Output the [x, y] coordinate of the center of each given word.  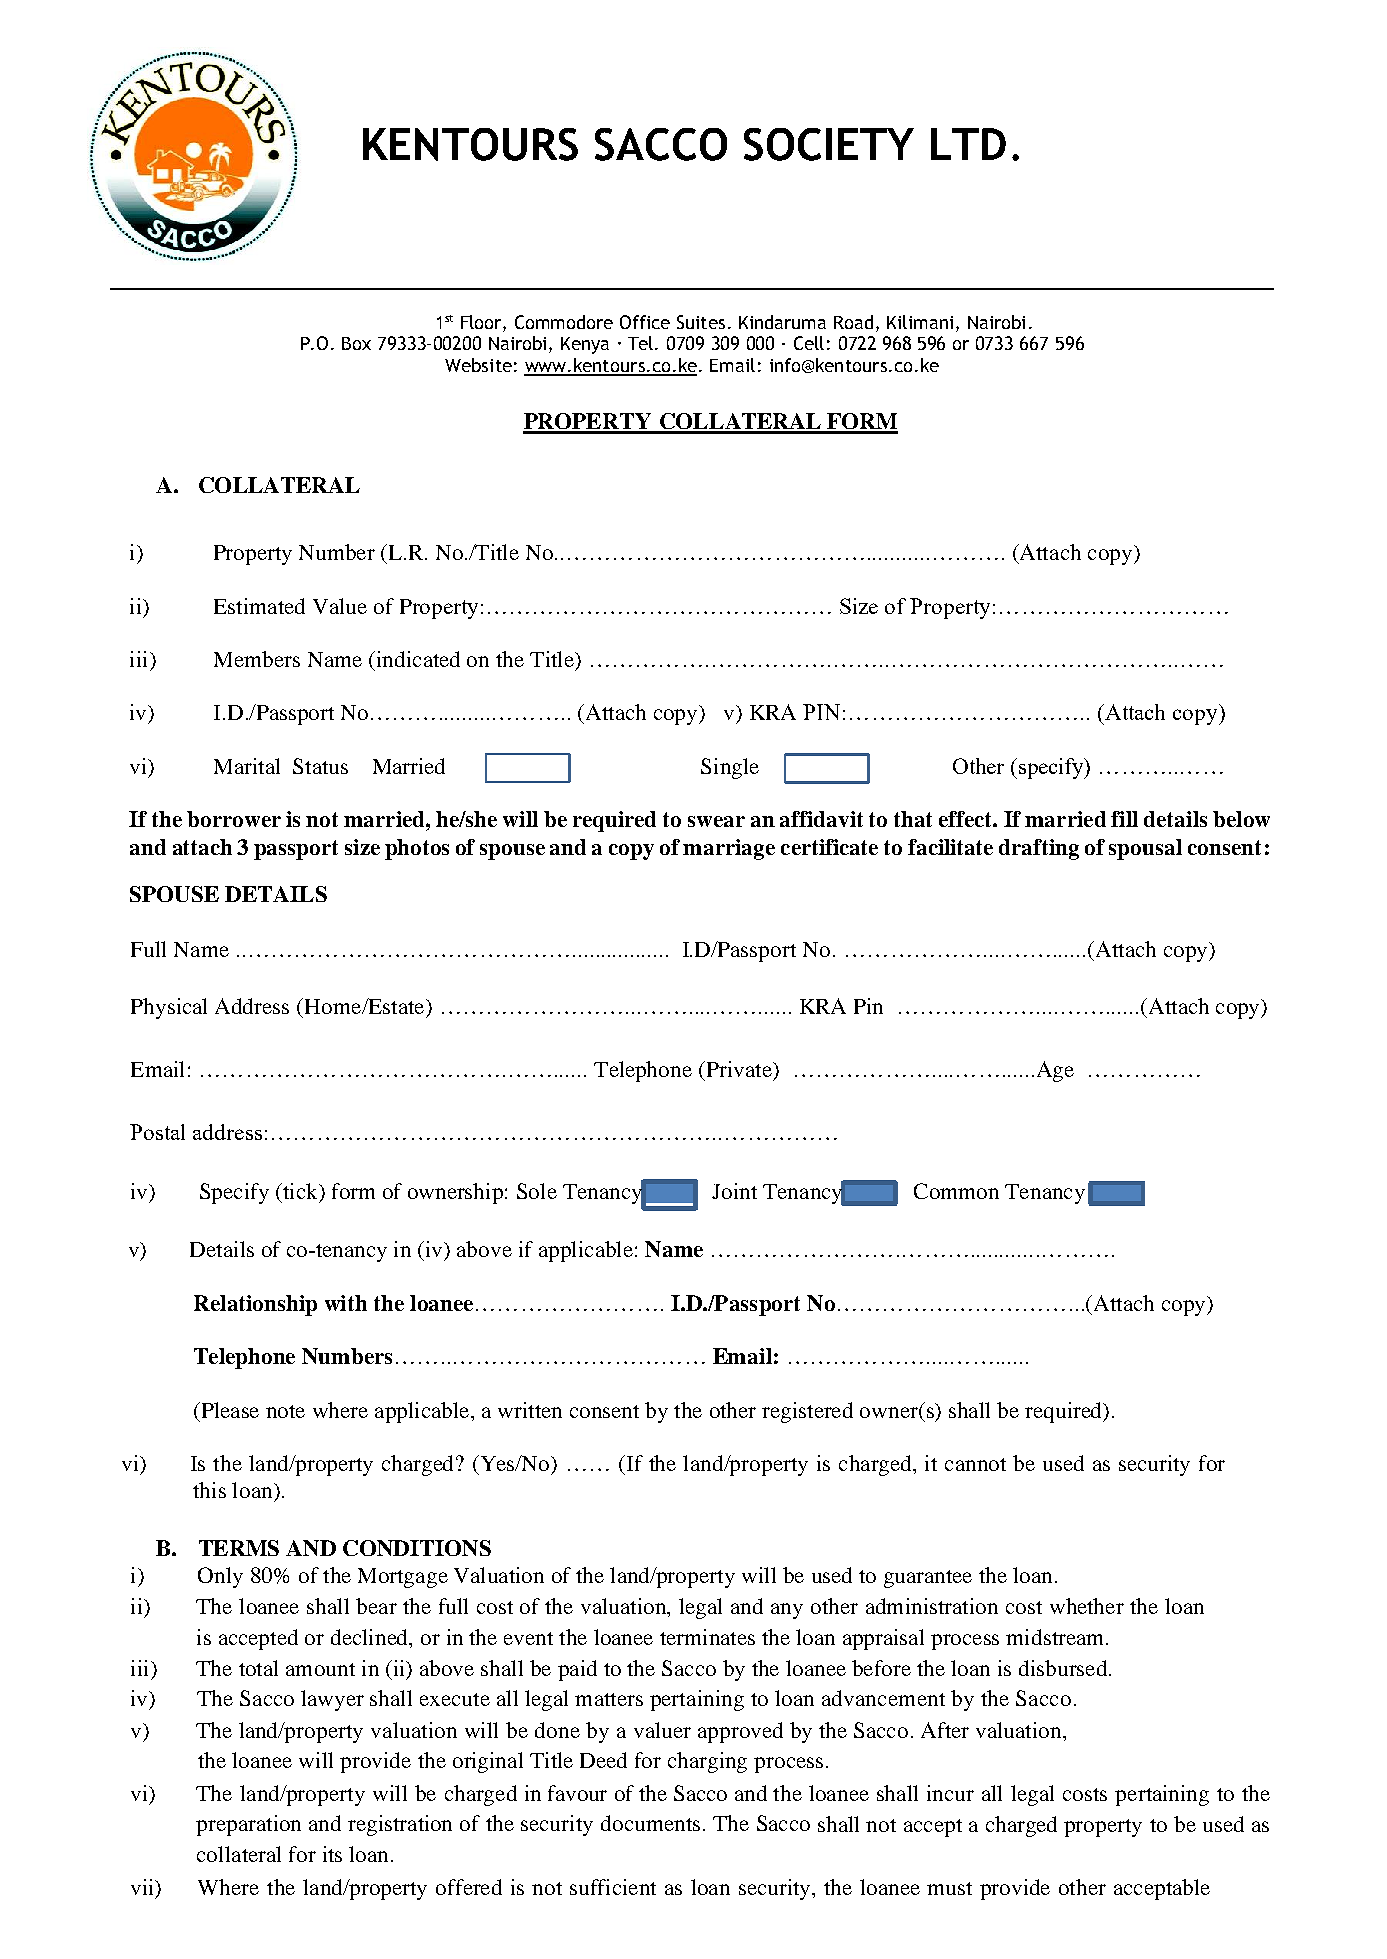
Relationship [255, 1305]
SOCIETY [829, 144]
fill [1124, 819]
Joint [734, 1191]
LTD [968, 144]
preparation [248, 1825]
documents [650, 1823]
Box [356, 343]
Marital [247, 766]
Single [730, 768]
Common [956, 1191]
